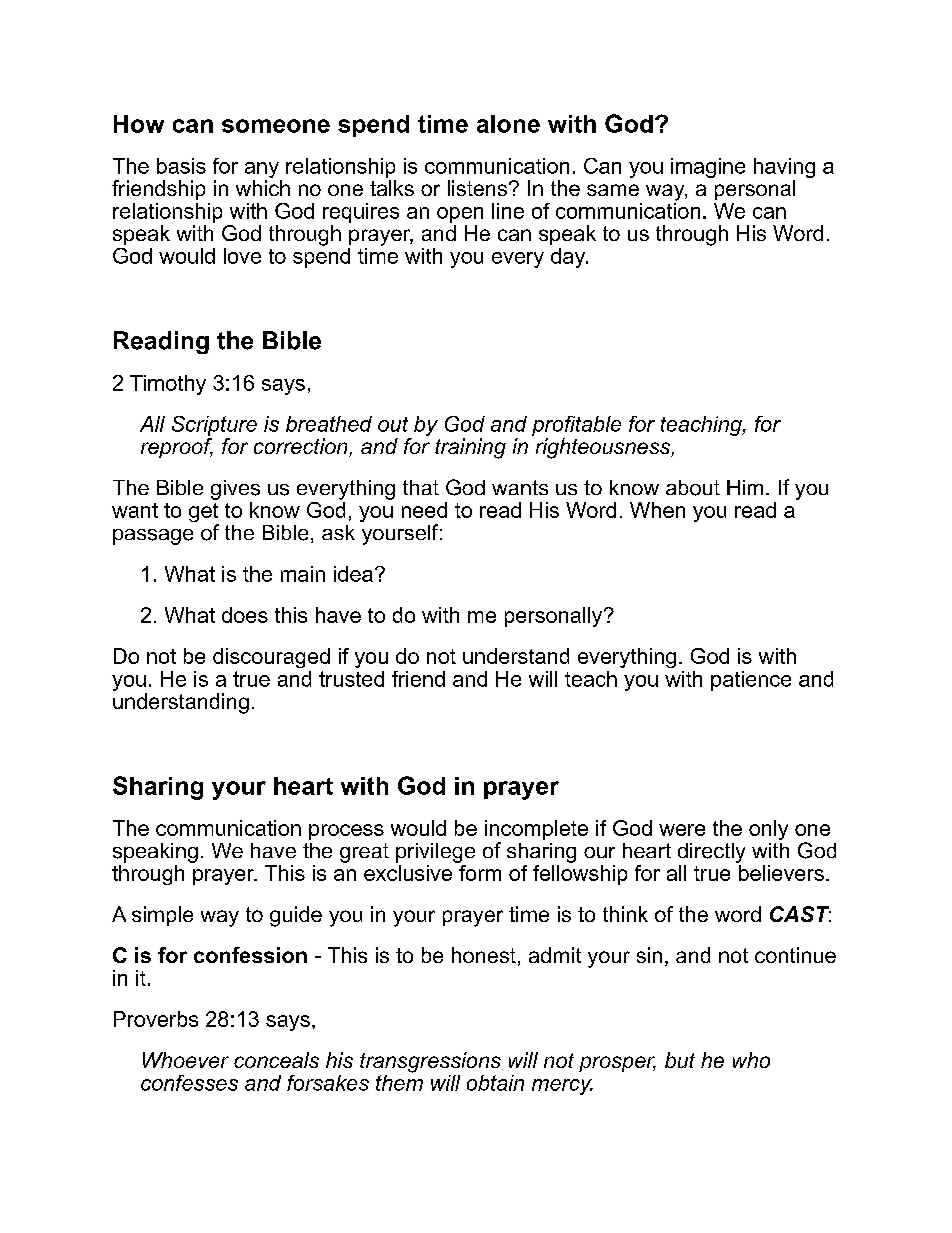 The height and width of the document is (1233, 952). What do you see at coordinates (353, 574) in the document?
I see `idea` at bounding box center [353, 574].
